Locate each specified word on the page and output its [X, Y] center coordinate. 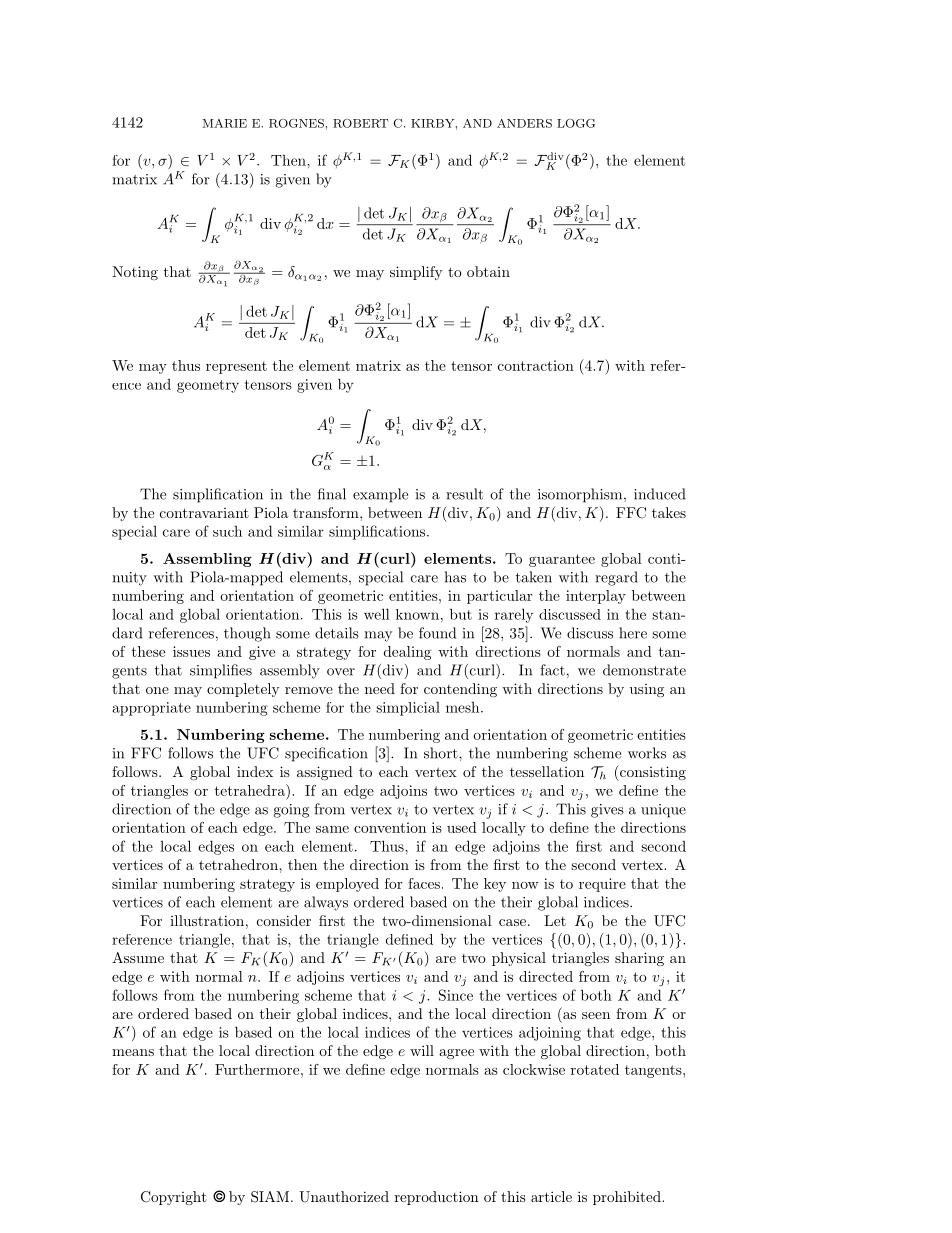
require [602, 885]
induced [659, 494]
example [380, 495]
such [227, 531]
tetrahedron [239, 864]
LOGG [576, 123]
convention [390, 827]
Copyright [174, 1198]
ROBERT [361, 123]
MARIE [225, 123]
